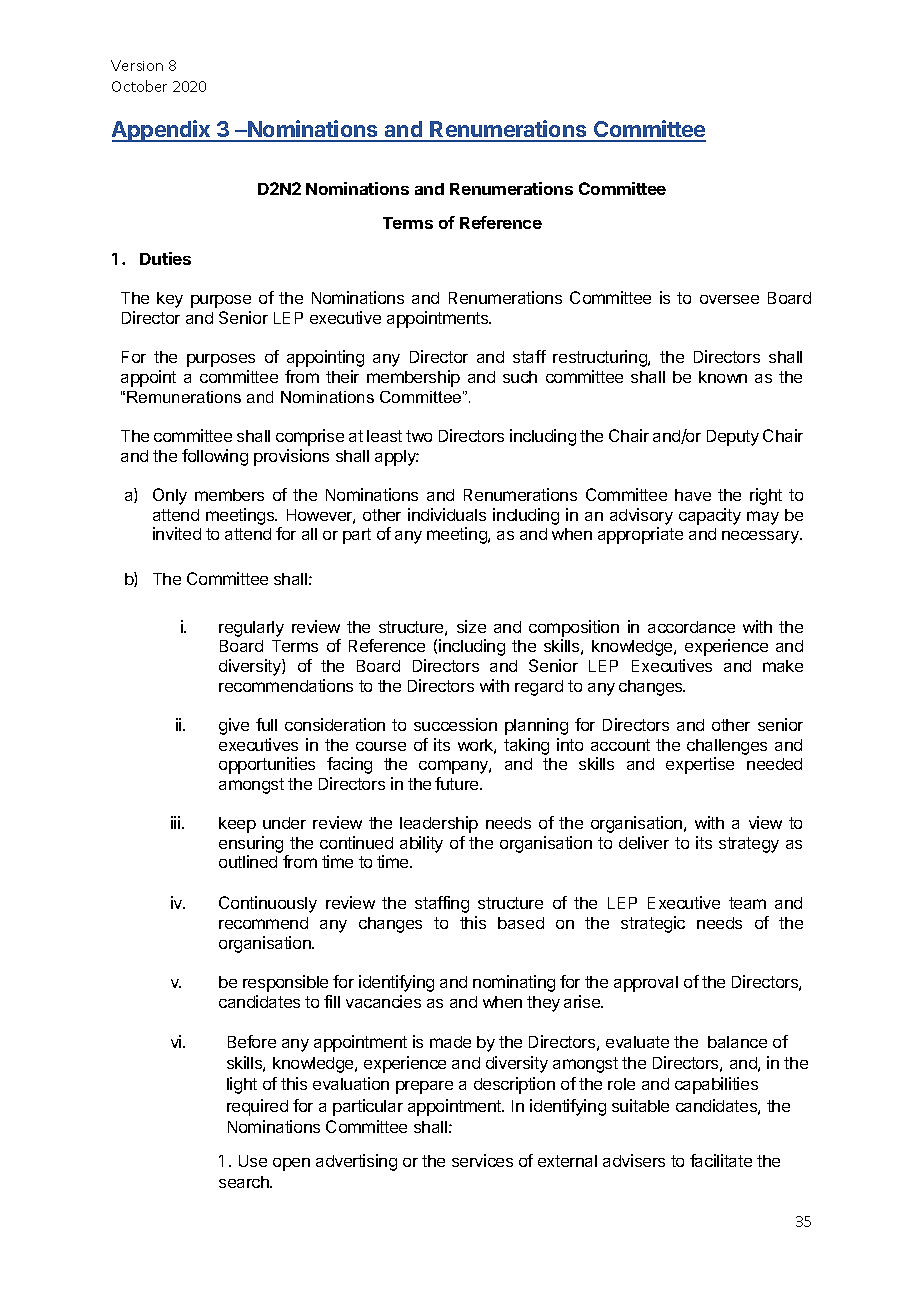 This page has height=1308, width=924. I want to click on services, so click(482, 1160).
